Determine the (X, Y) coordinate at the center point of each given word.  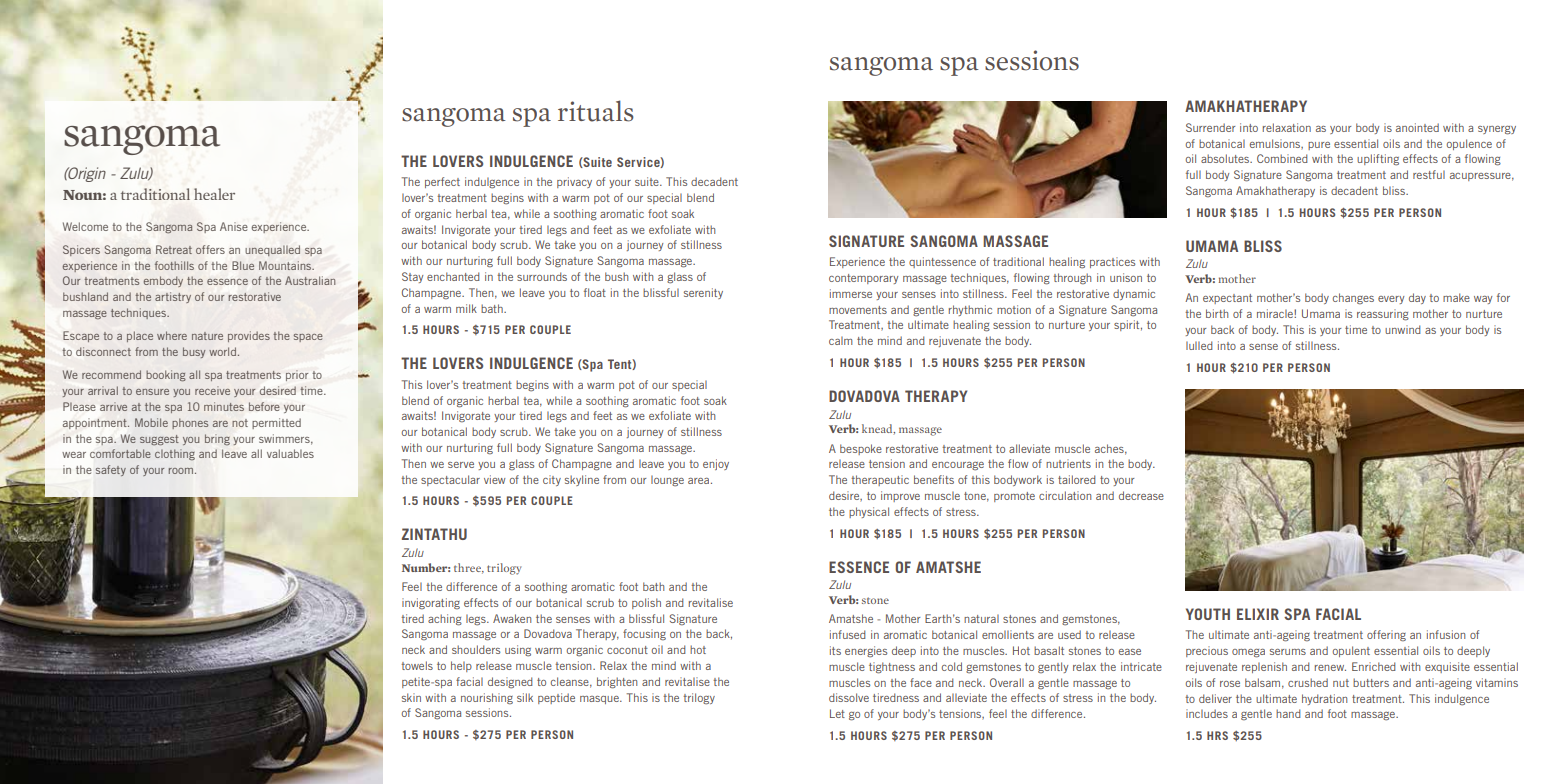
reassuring (1383, 315)
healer (214, 194)
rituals (596, 111)
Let (837, 713)
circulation (1065, 495)
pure (1319, 146)
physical (869, 512)
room (182, 471)
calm (841, 340)
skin (411, 697)
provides (249, 336)
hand (1288, 713)
